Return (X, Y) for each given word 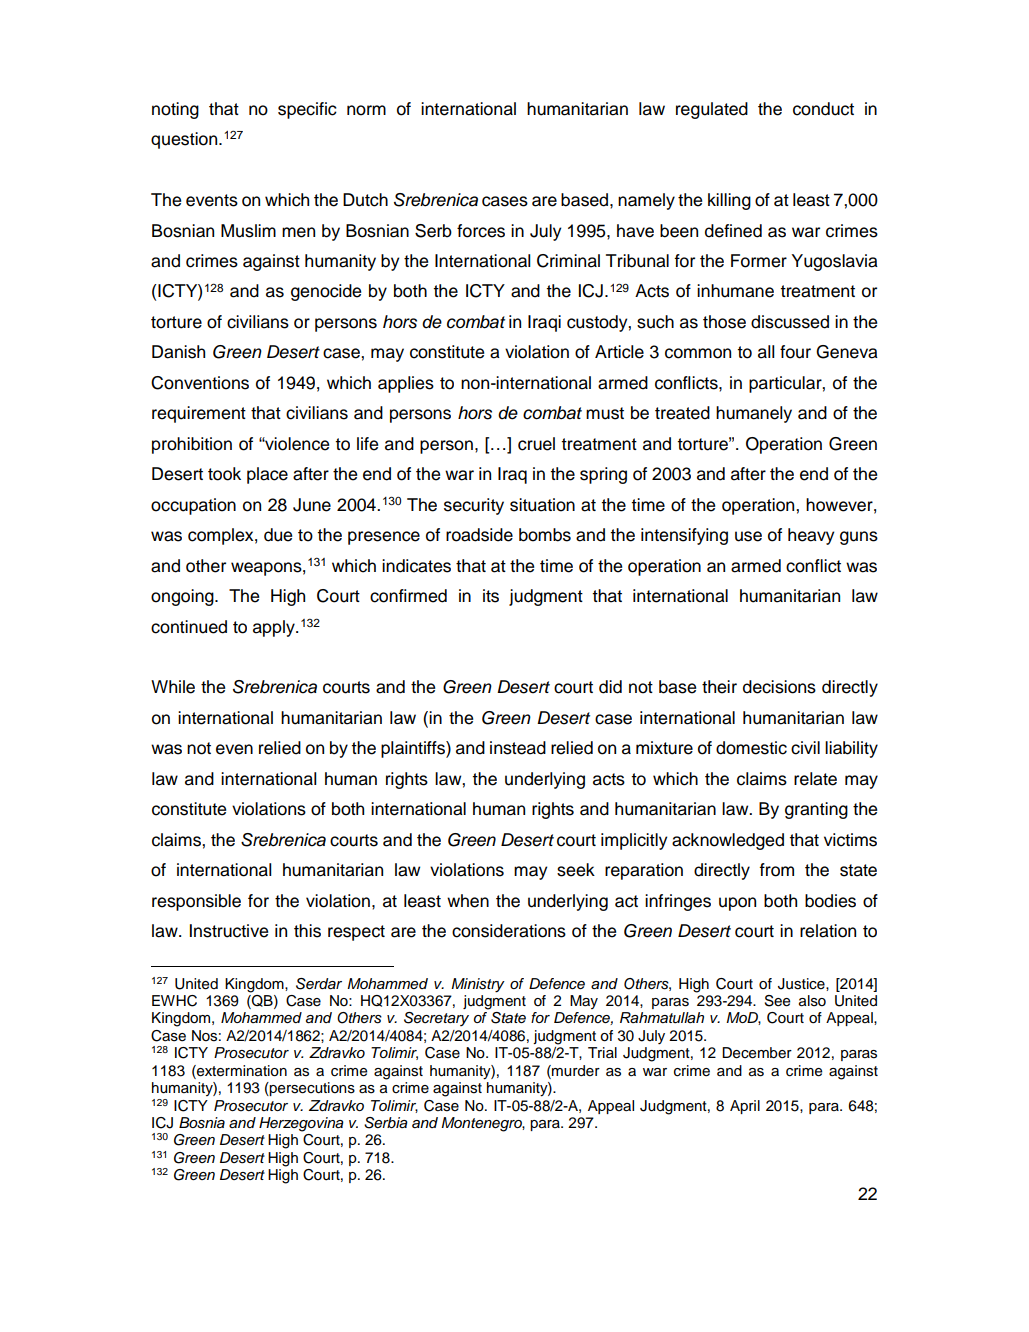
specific (307, 110)
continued (189, 627)
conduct (823, 109)
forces (481, 231)
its (491, 596)
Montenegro (483, 1124)
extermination (241, 1072)
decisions (779, 687)
